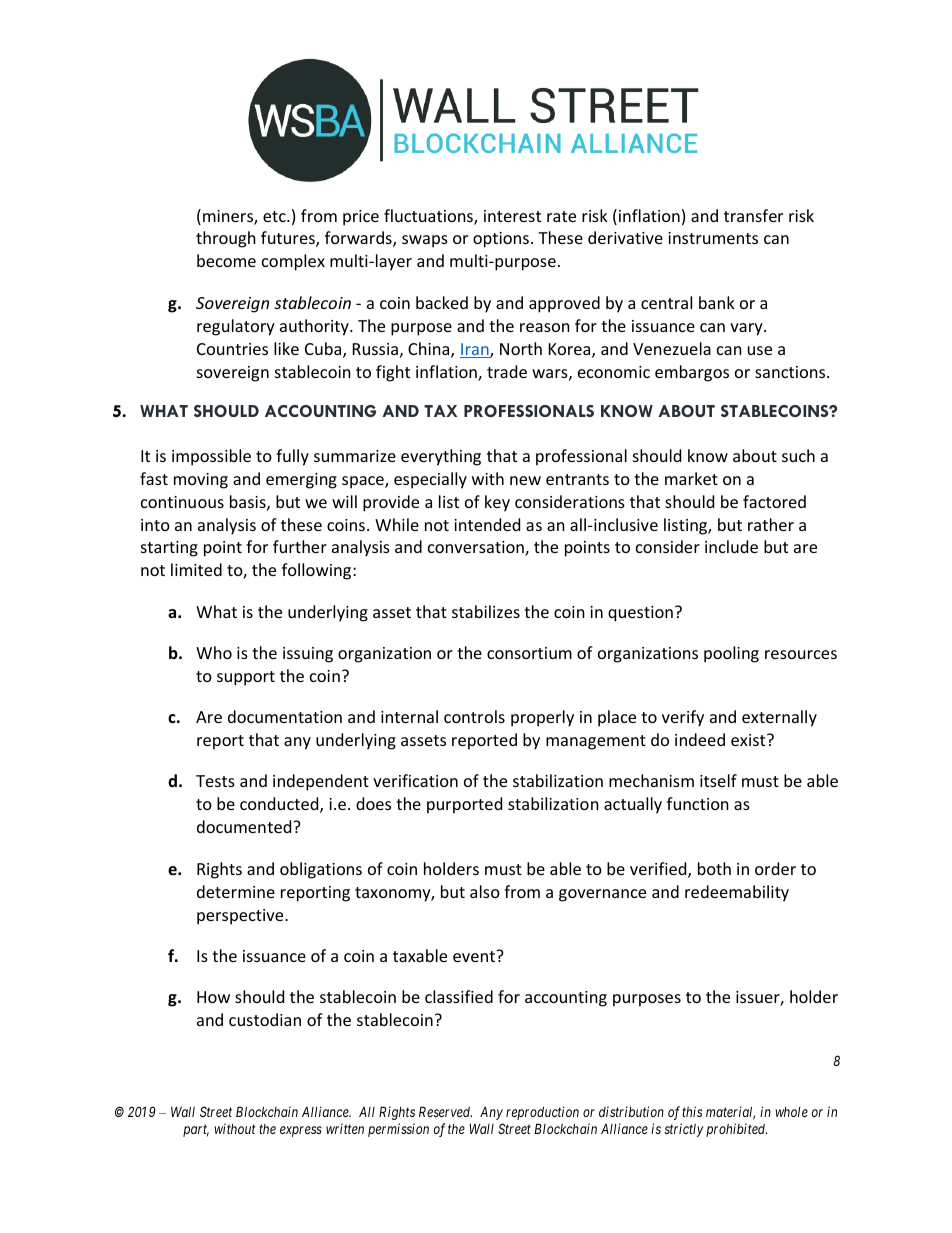 This screenshot has height=1233, width=952. I want to click on include, so click(731, 546).
